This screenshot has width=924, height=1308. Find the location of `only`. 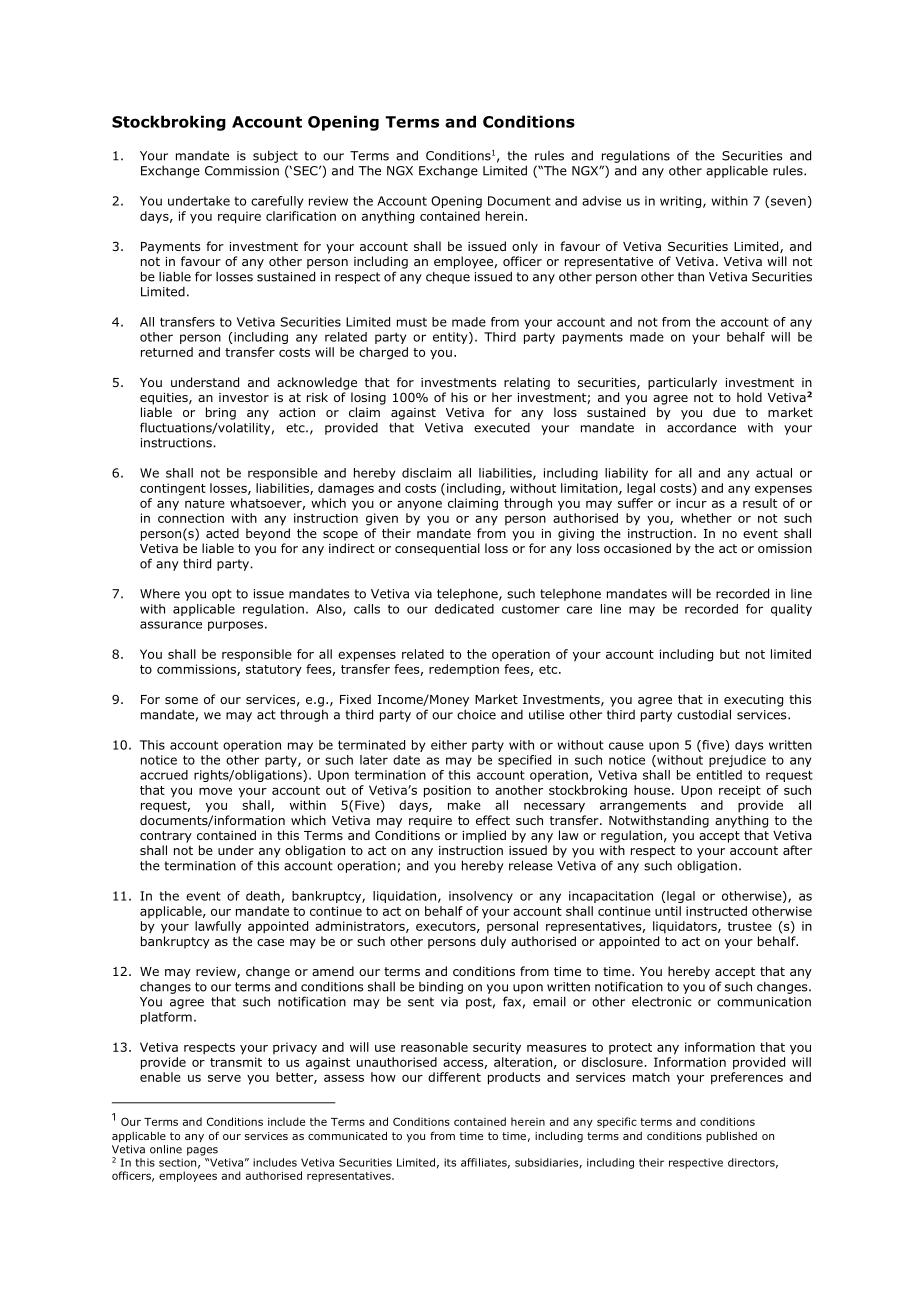

only is located at coordinates (525, 247).
